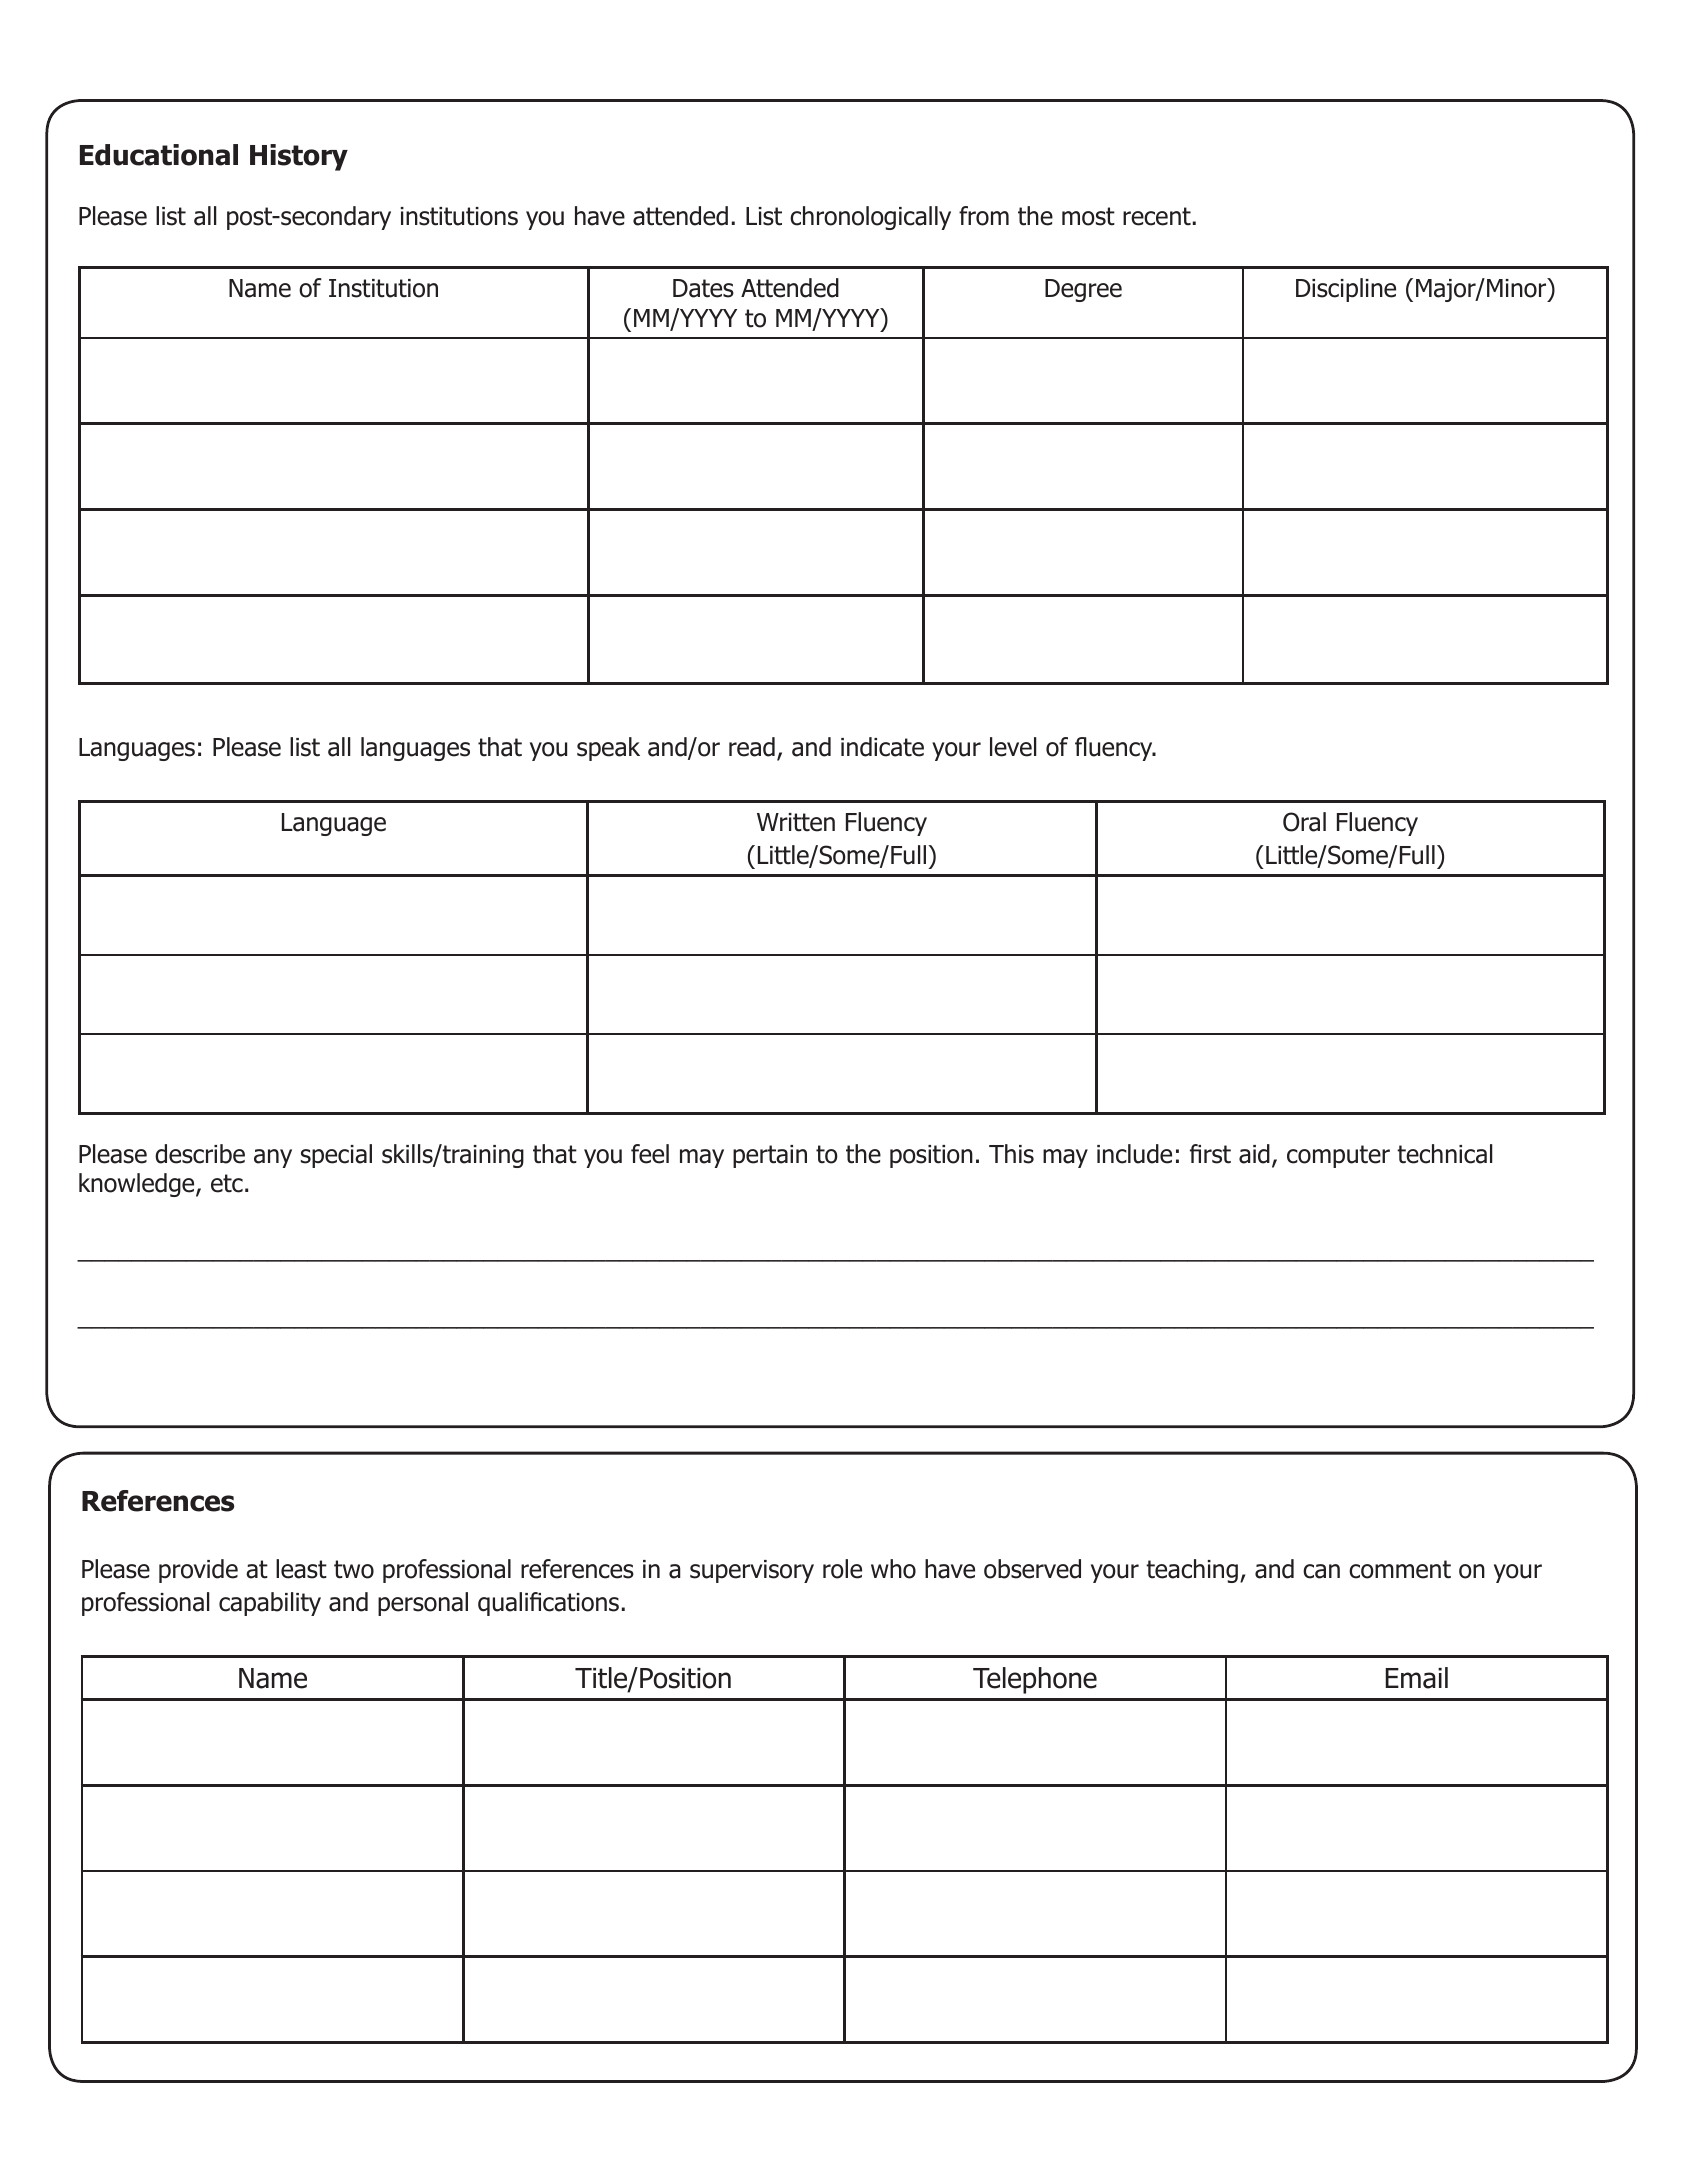  What do you see at coordinates (227, 1183) in the screenshot?
I see `etc` at bounding box center [227, 1183].
